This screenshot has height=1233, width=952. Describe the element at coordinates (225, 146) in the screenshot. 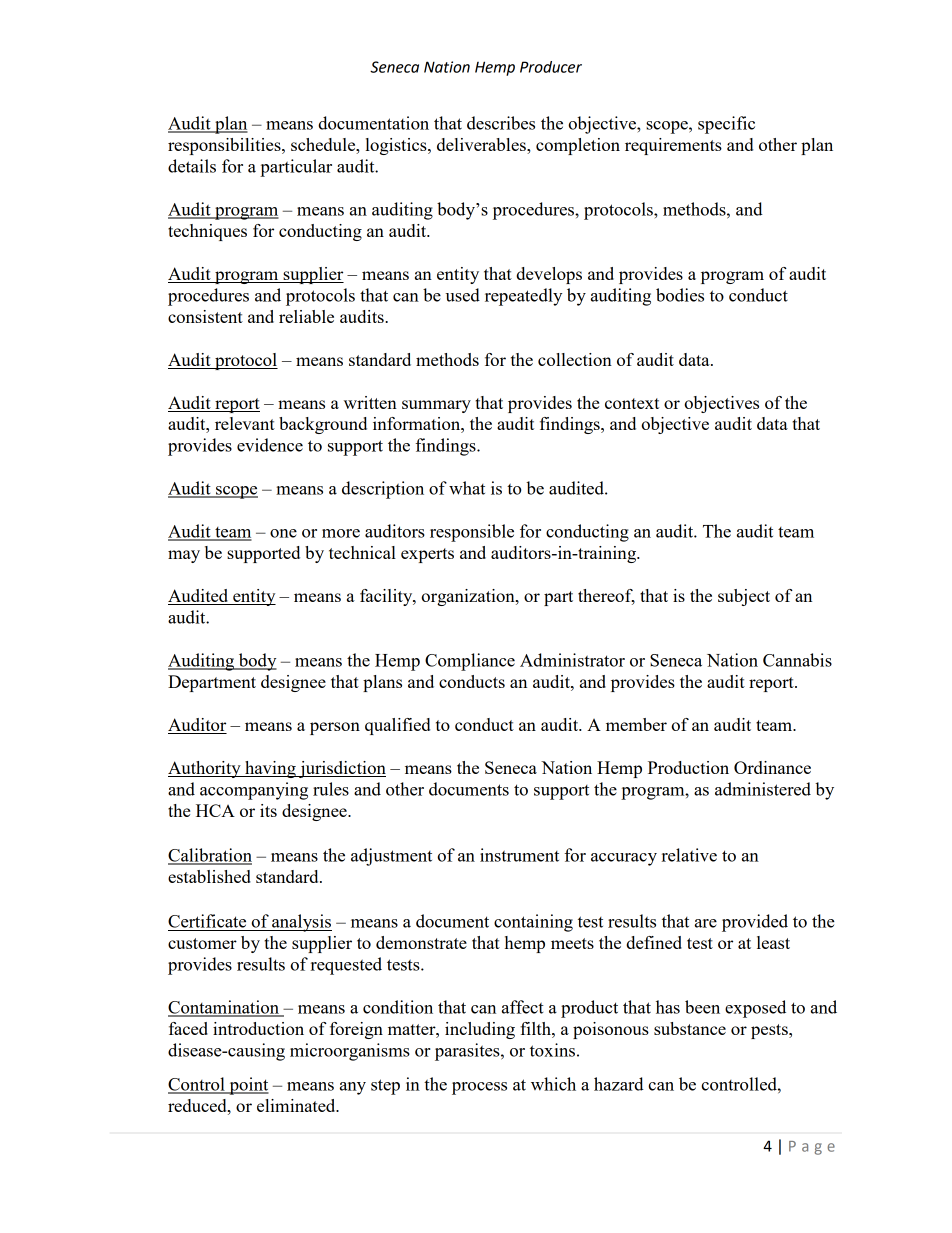

I see `responsibilities` at that location.
